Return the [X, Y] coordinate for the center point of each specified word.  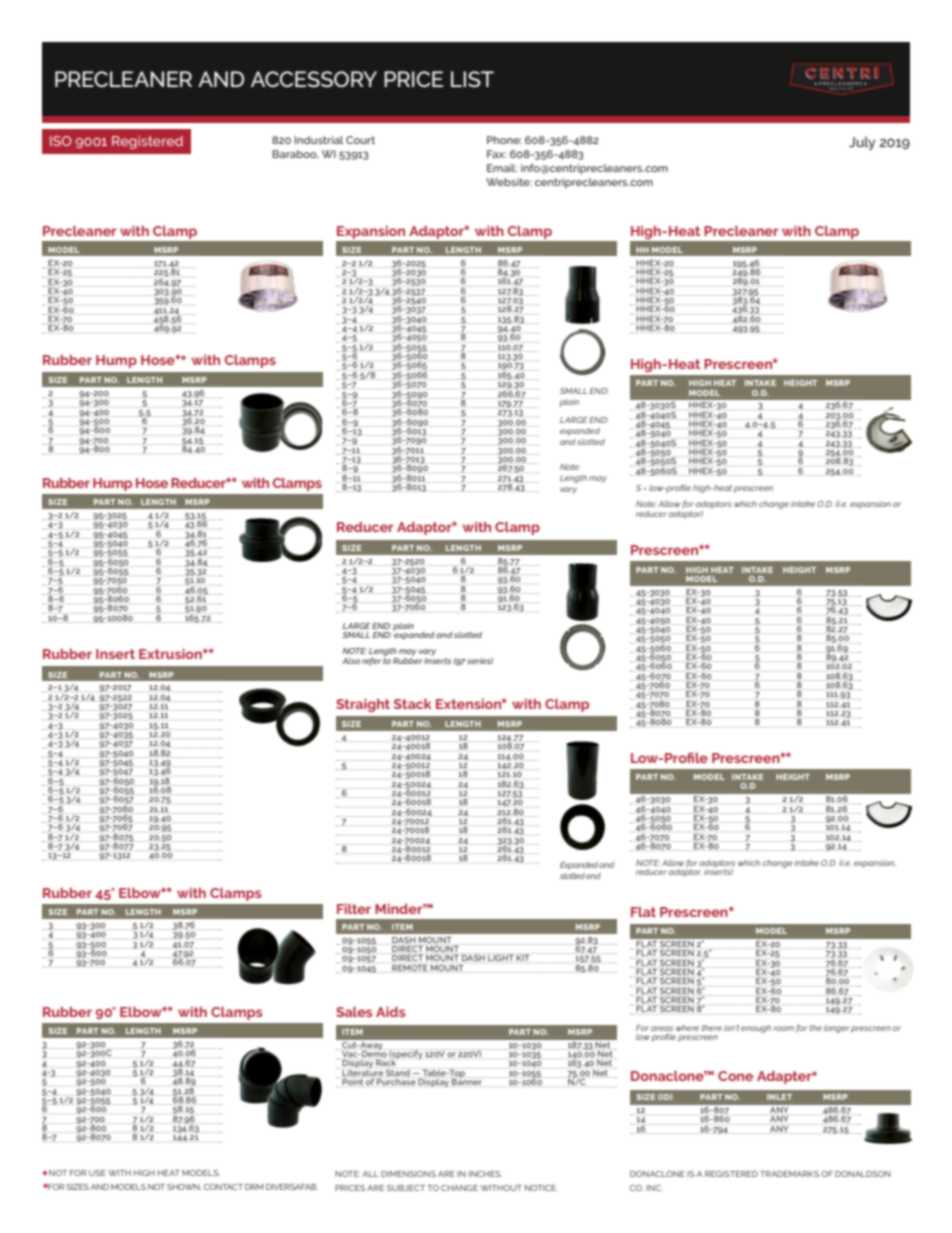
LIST [472, 79]
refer [371, 661]
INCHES [485, 1174]
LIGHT [501, 957]
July [862, 143]
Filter [354, 909]
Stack [413, 704]
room [783, 1028]
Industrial [319, 140]
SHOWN [184, 1187]
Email [502, 168]
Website [509, 182]
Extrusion [171, 654]
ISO [61, 141]
